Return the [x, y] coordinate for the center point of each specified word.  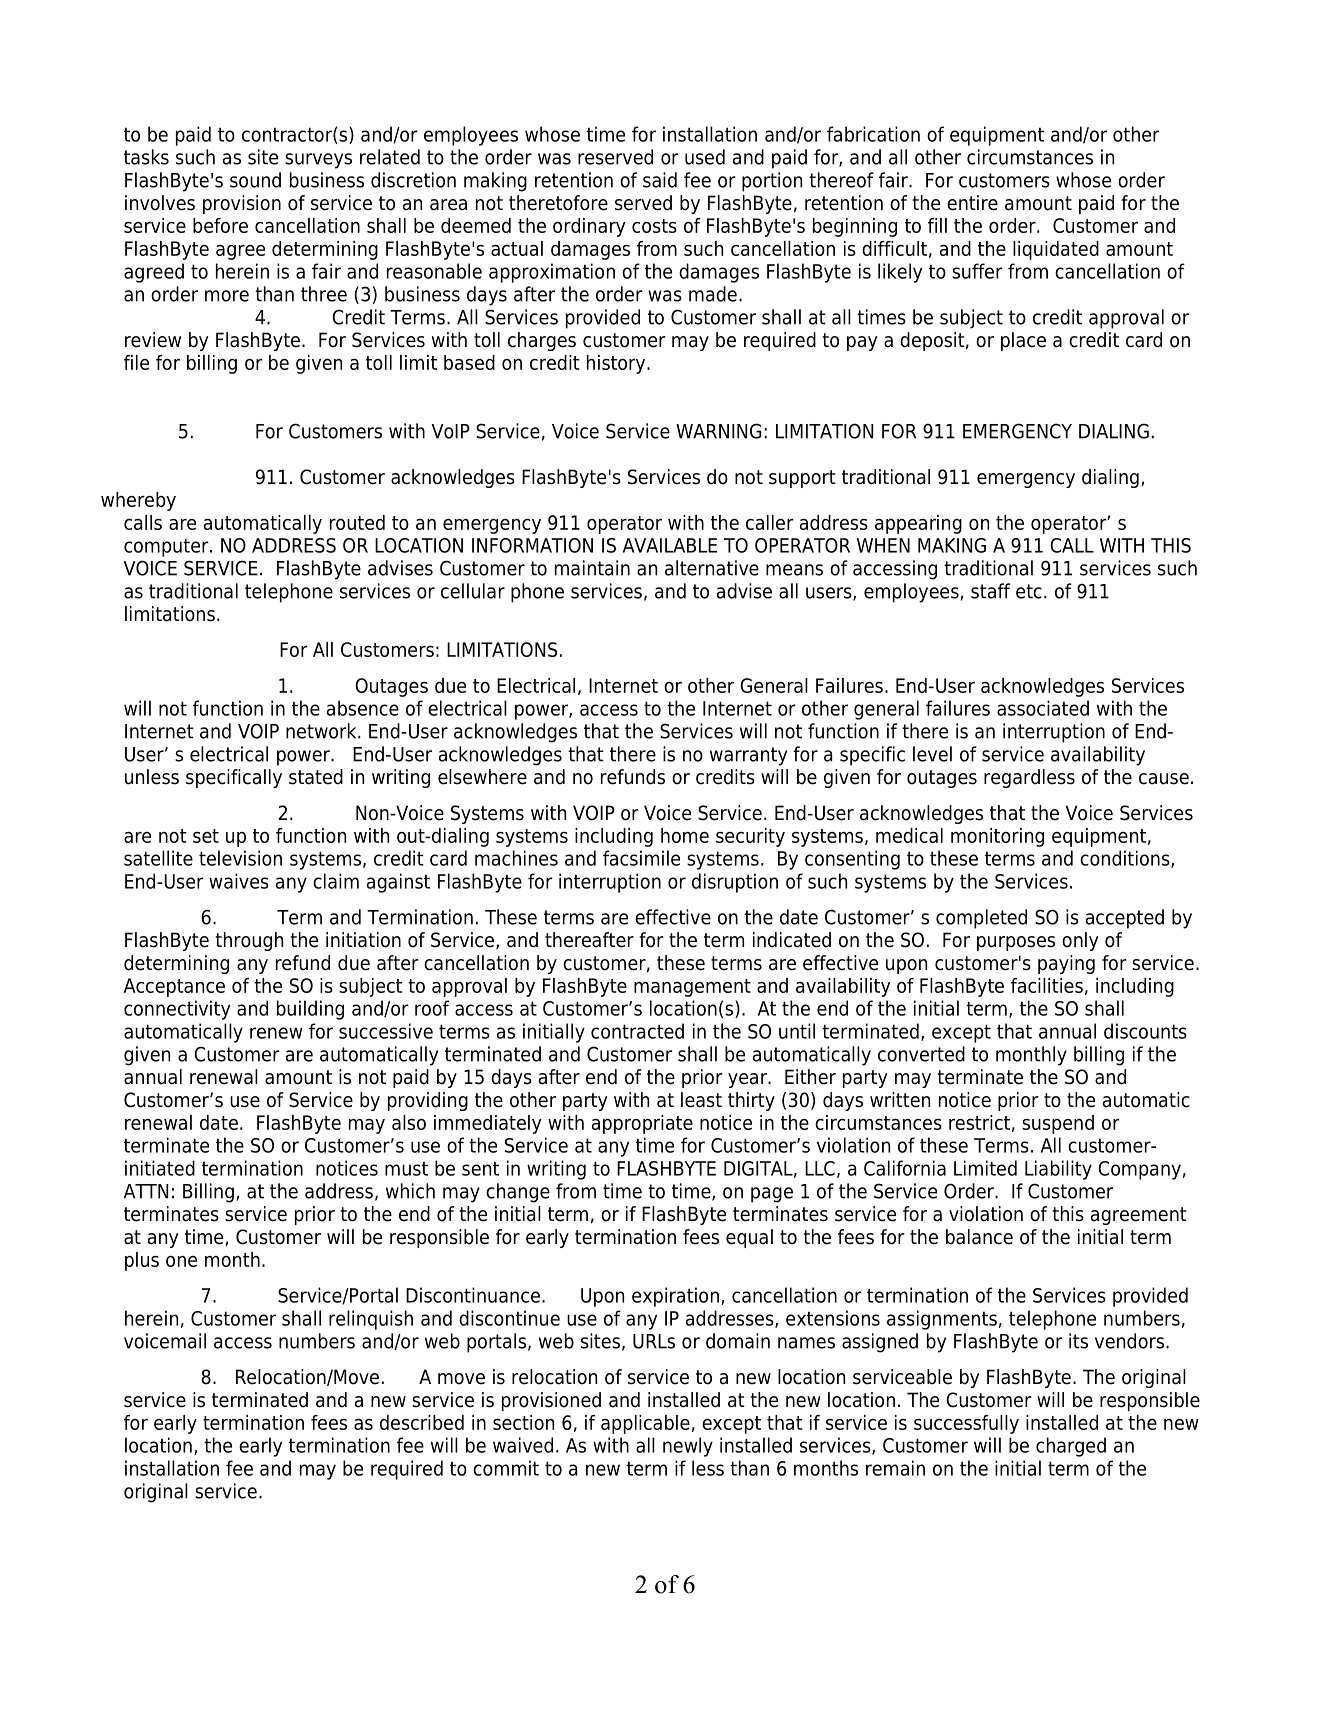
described [422, 1422]
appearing [918, 524]
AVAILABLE [670, 545]
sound [255, 180]
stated [316, 777]
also [409, 1122]
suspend [1058, 1124]
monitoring [997, 837]
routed [357, 522]
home [685, 835]
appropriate [642, 1124]
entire [972, 203]
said [660, 180]
